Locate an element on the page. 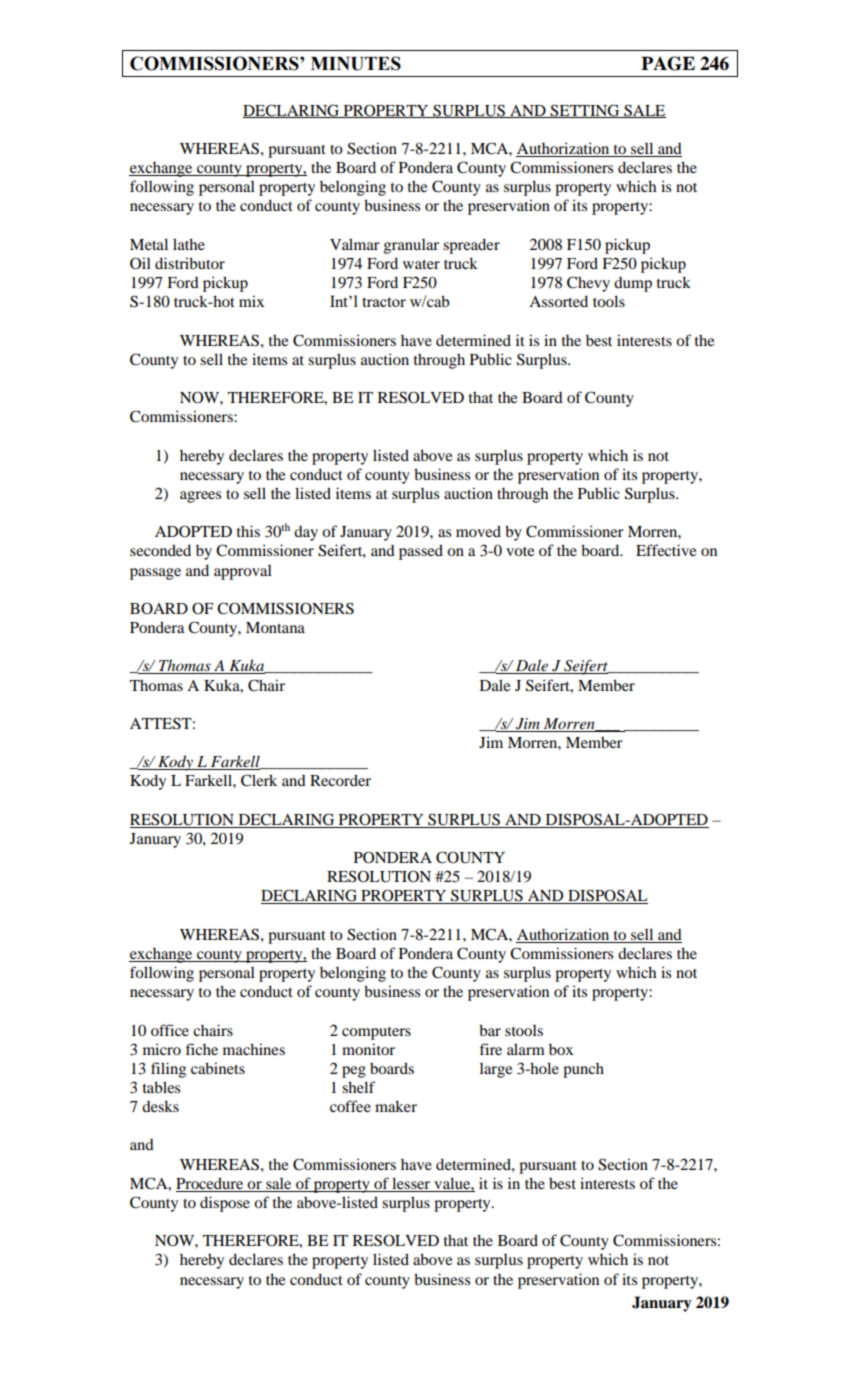 Image resolution: width=849 pixels, height=1400 pixels. SETTING is located at coordinates (585, 111).
